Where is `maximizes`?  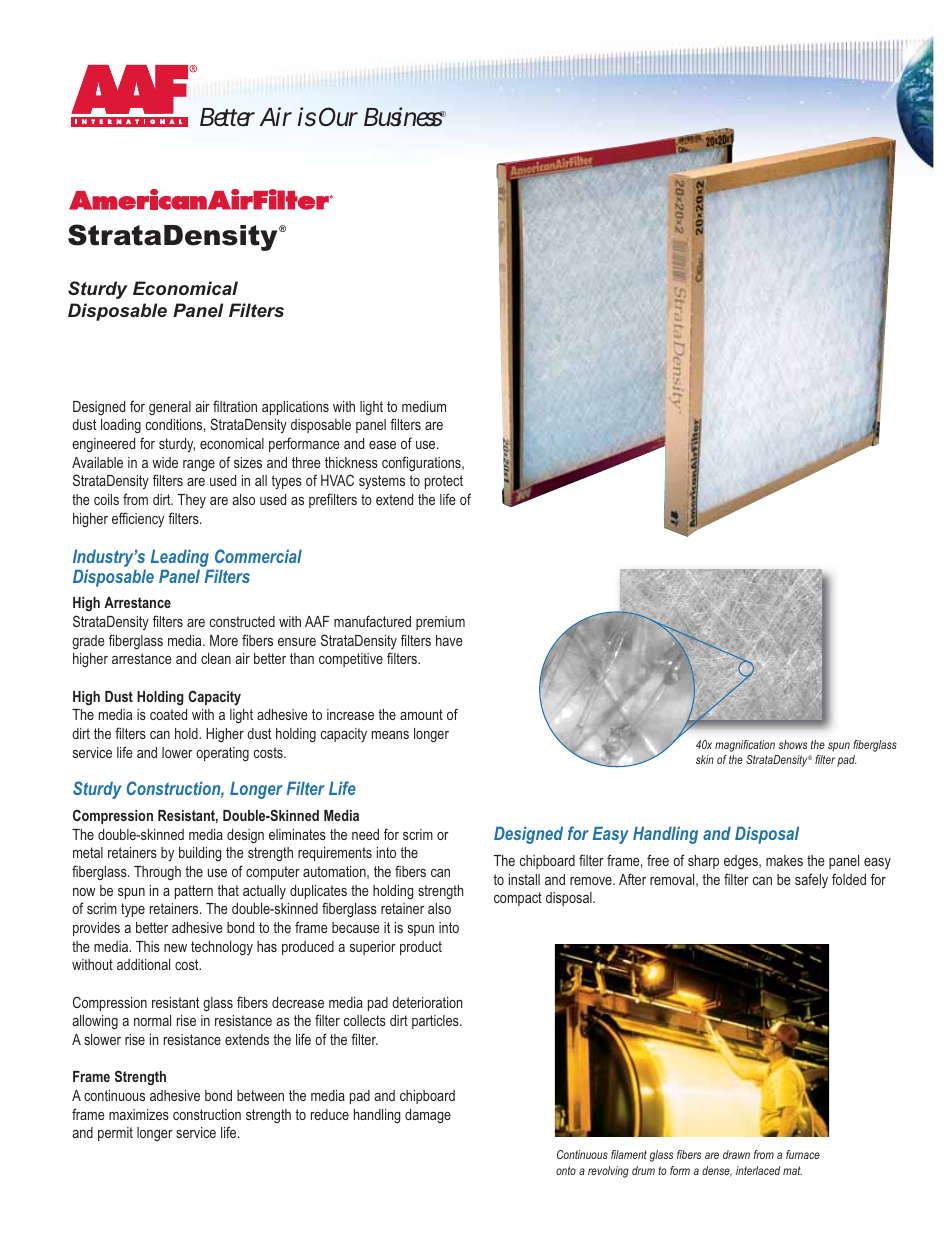 maximizes is located at coordinates (139, 1114).
